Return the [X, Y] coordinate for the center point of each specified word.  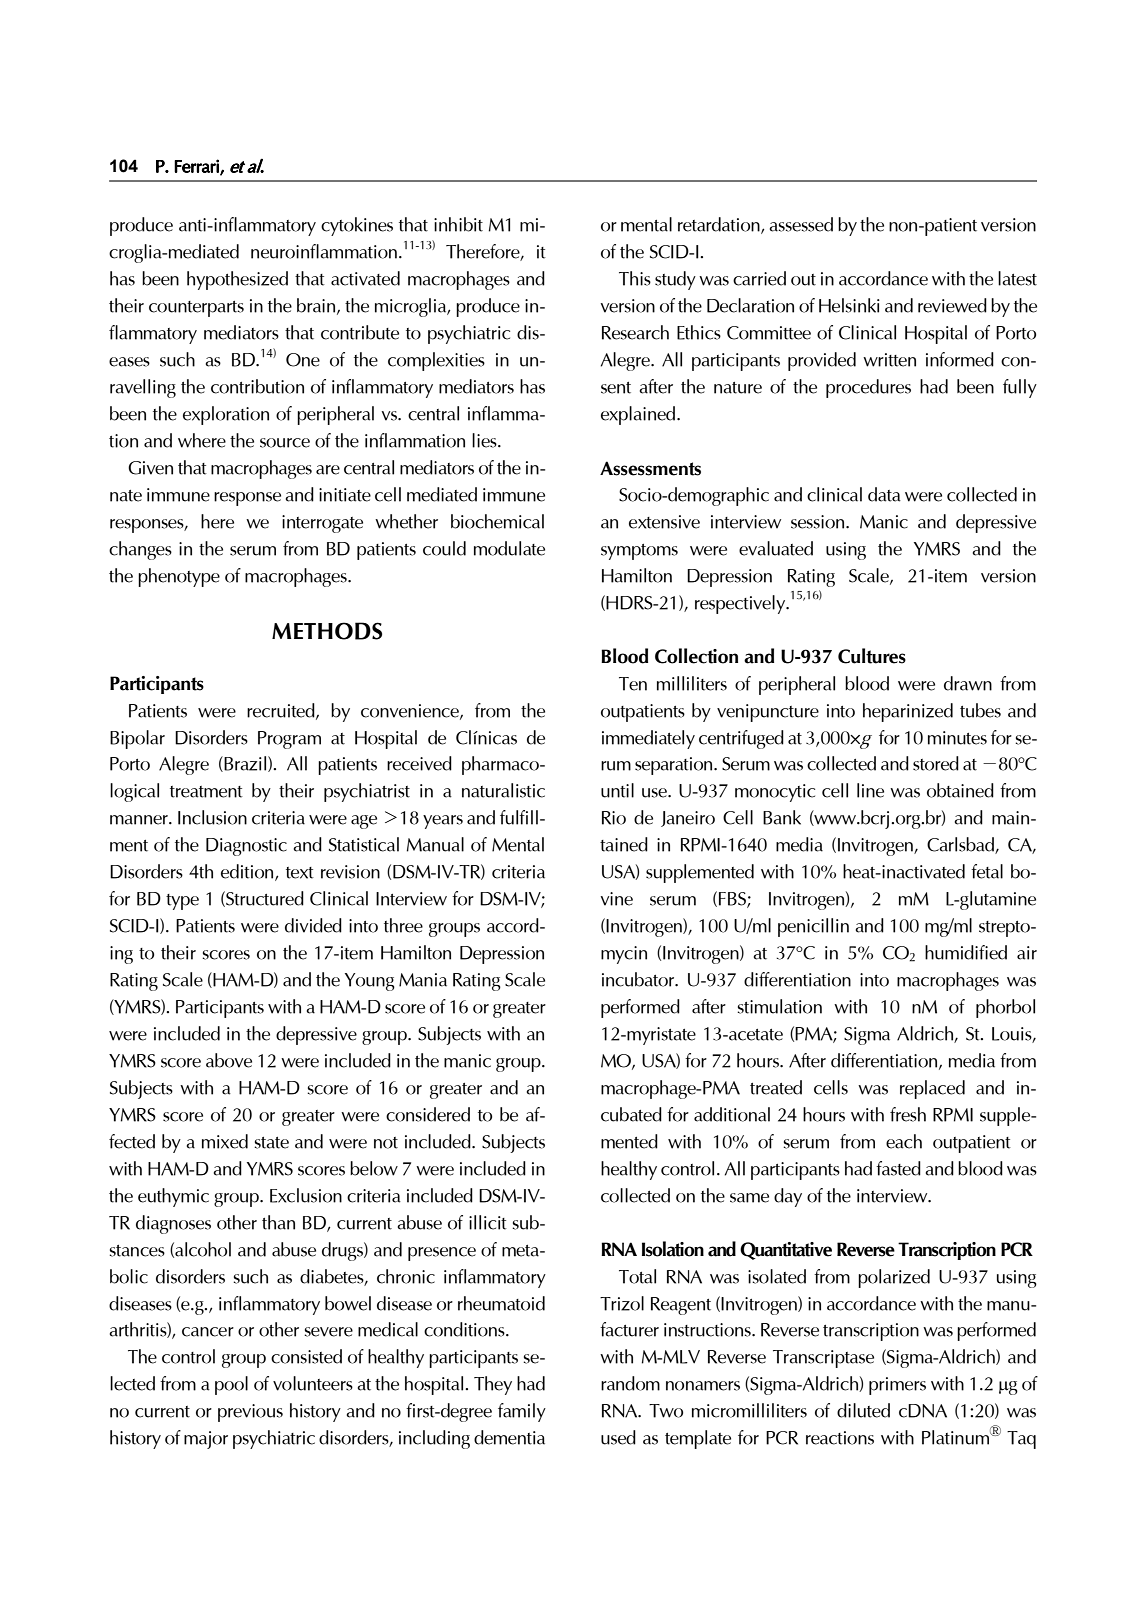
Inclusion [212, 817]
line [870, 790]
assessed [801, 224]
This [635, 278]
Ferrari [197, 167]
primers [897, 1386]
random [630, 1383]
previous [250, 1413]
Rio [614, 818]
